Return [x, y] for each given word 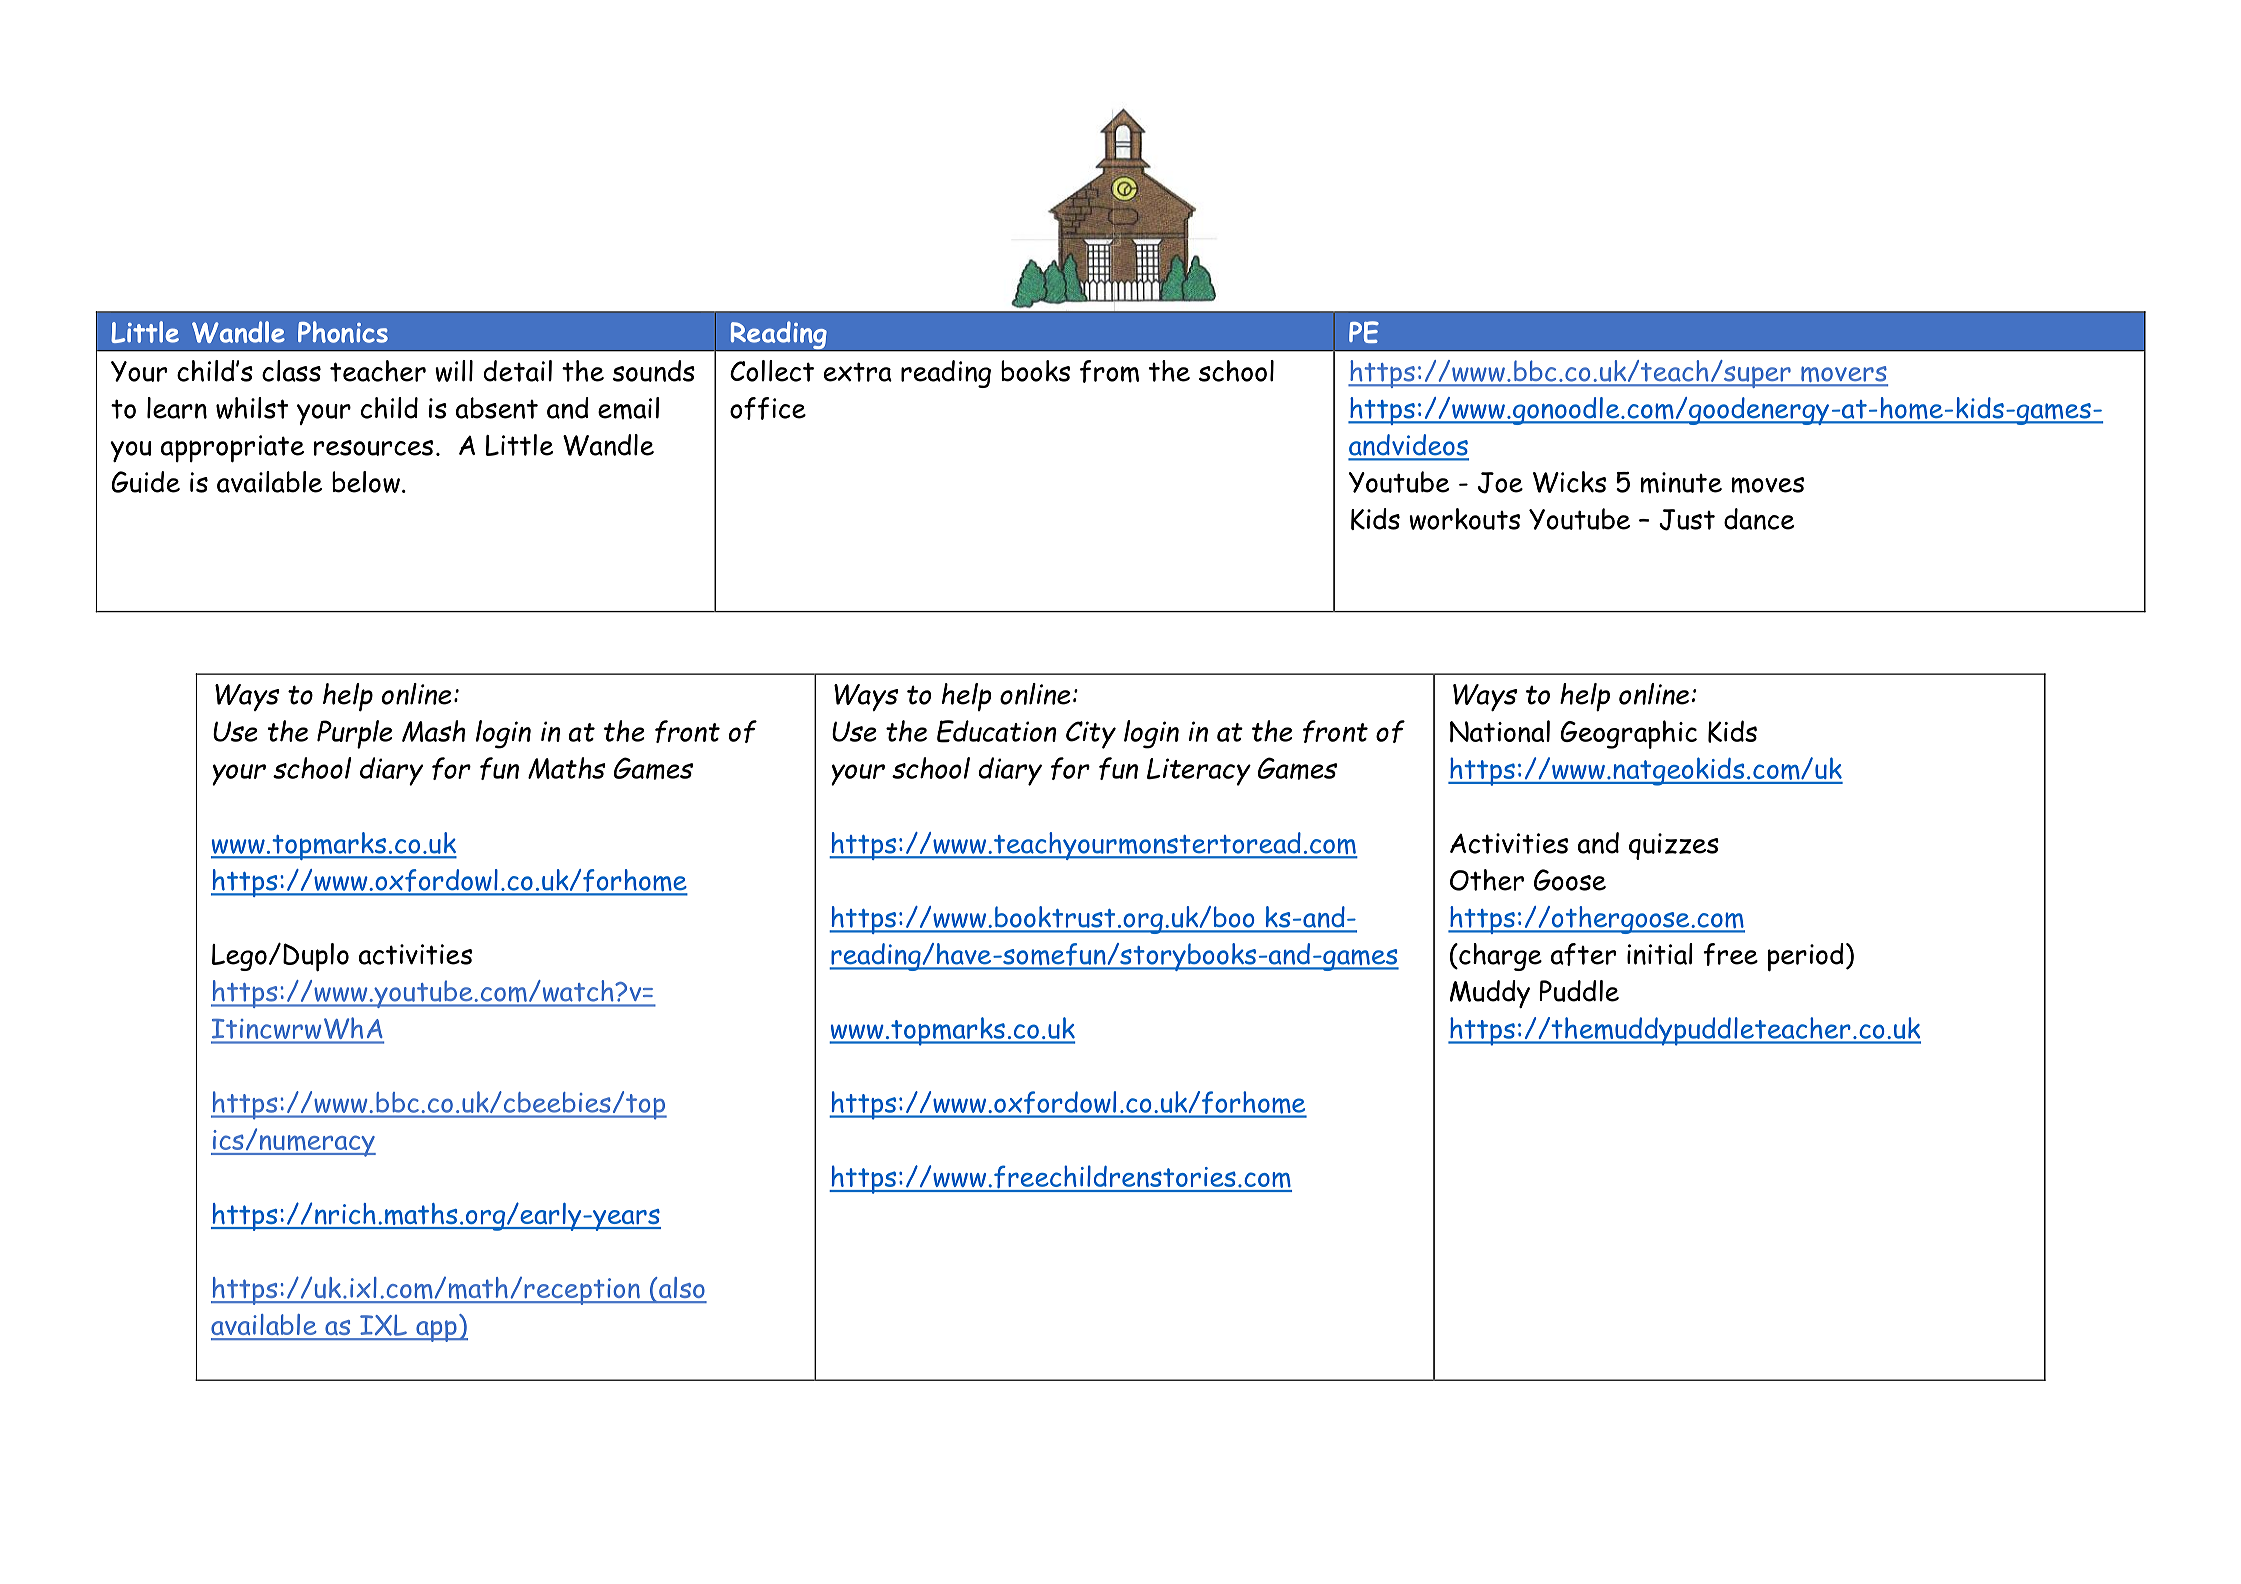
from [1109, 371]
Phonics [343, 332]
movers [1843, 375]
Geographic [1628, 734]
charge [1499, 957]
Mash [433, 731]
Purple [354, 734]
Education [996, 731]
